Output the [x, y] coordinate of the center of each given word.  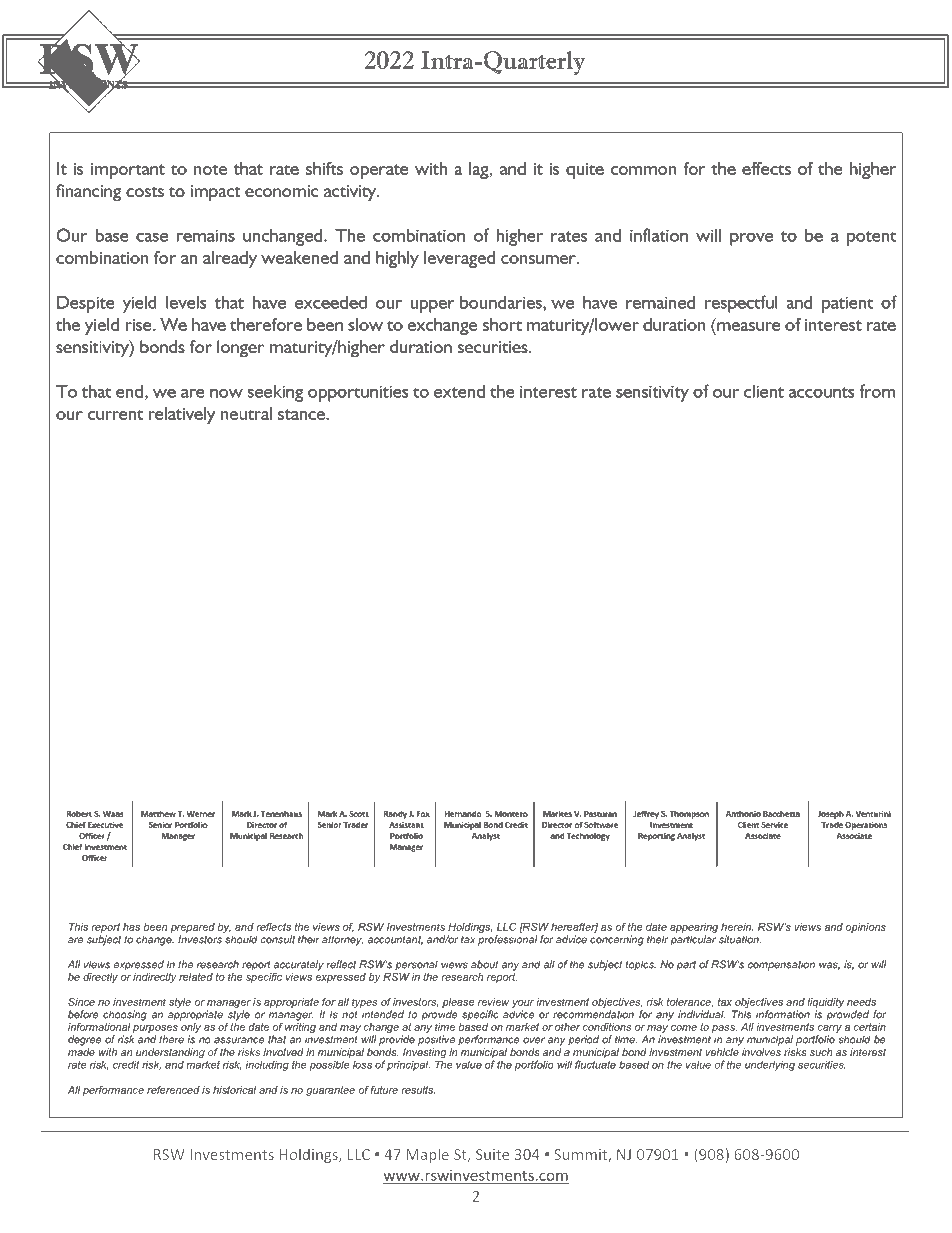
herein [737, 927]
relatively [182, 415]
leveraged [459, 259]
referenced [173, 1090]
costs [145, 192]
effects [766, 168]
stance [302, 414]
